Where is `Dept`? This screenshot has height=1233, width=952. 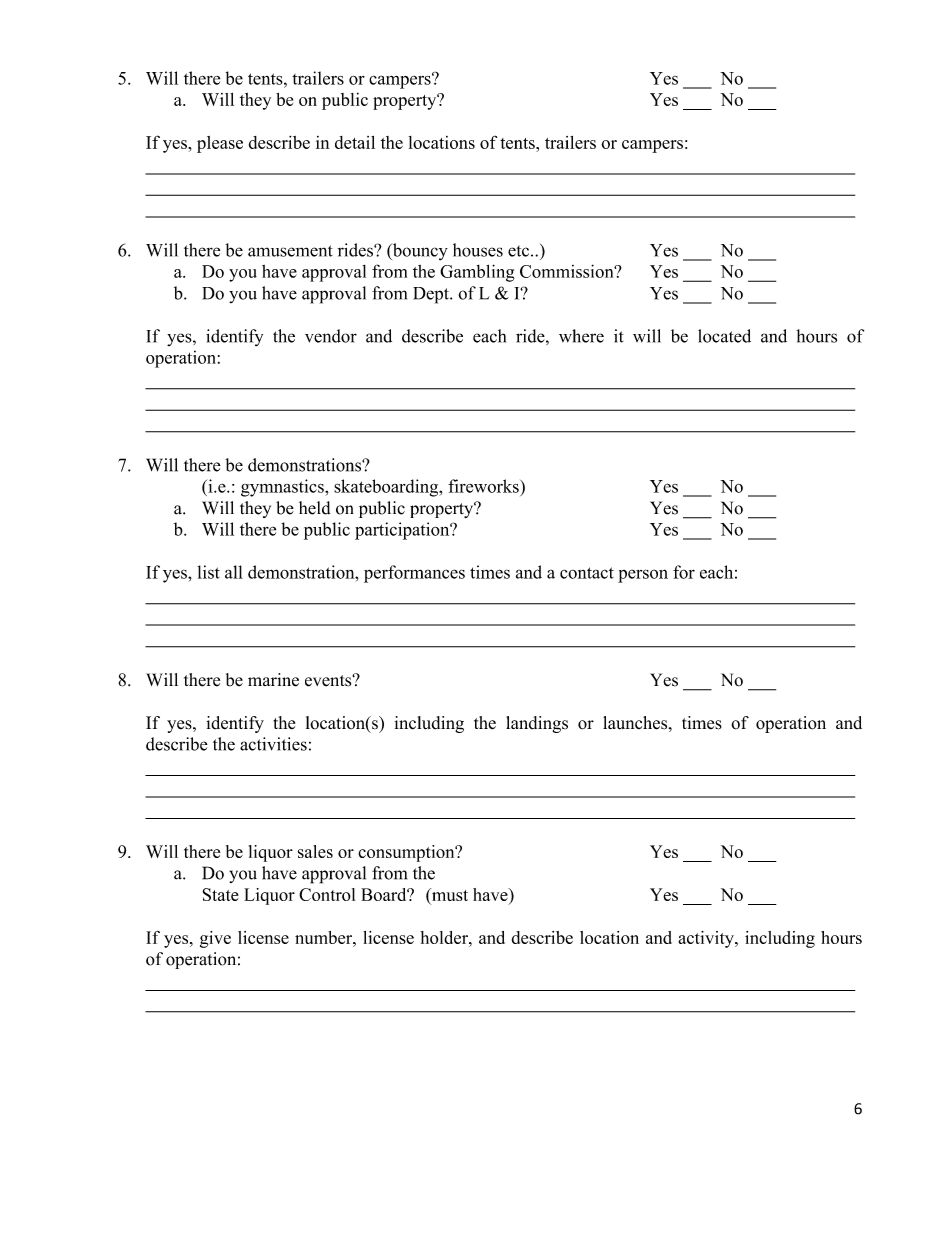
Dept is located at coordinates (432, 295).
